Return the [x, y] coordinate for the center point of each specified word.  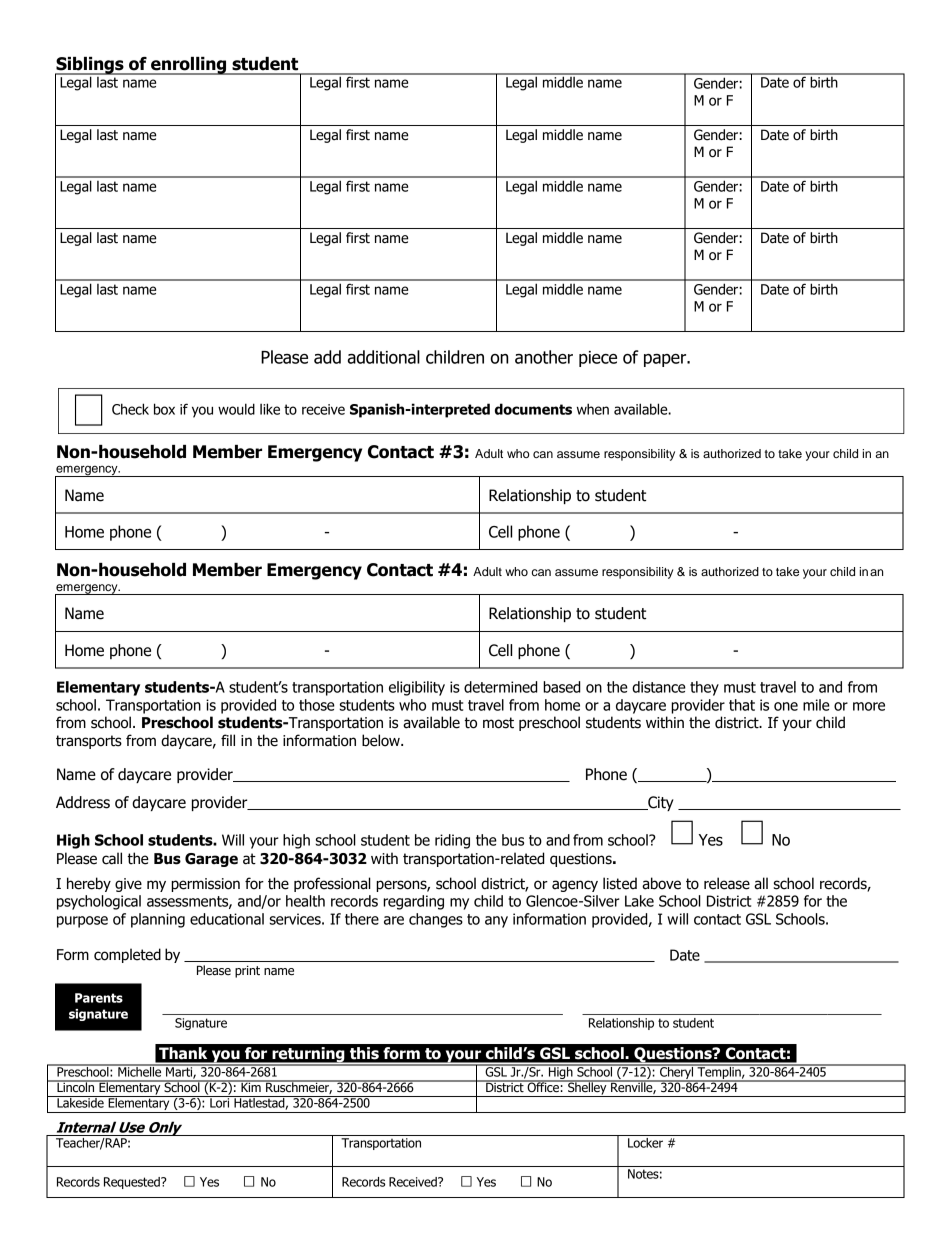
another [544, 357]
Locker [645, 1143]
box [164, 409]
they [704, 688]
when [593, 409]
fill [228, 740]
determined [501, 687]
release [727, 883]
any [496, 922]
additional [384, 357]
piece [598, 359]
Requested [133, 1183]
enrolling [189, 66]
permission [205, 885]
